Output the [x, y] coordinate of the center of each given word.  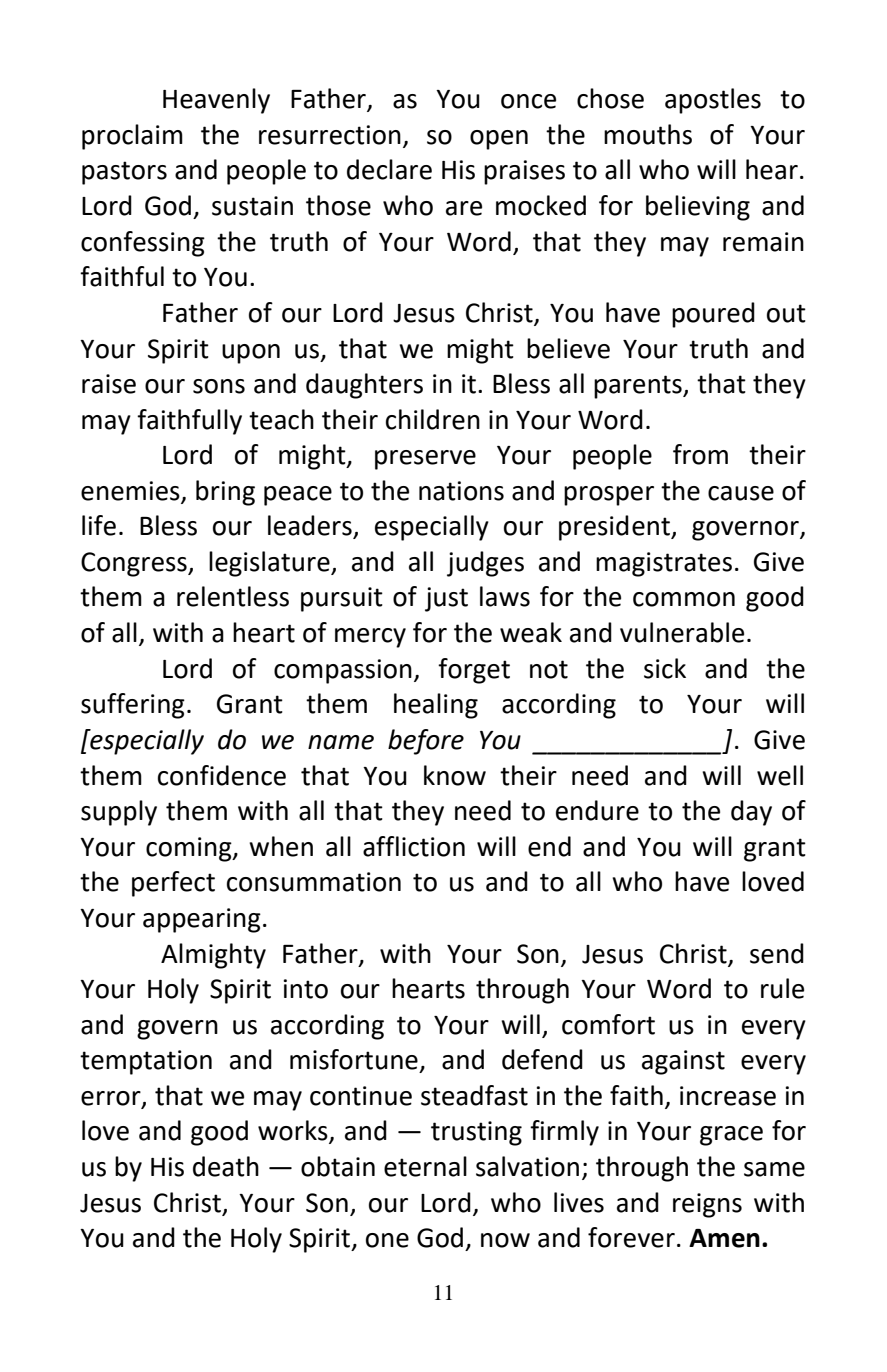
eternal [425, 1166]
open [499, 140]
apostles [713, 101]
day [751, 813]
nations [461, 491]
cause [741, 493]
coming [190, 849]
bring [225, 493]
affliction [414, 846]
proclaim [132, 137]
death [226, 1166]
